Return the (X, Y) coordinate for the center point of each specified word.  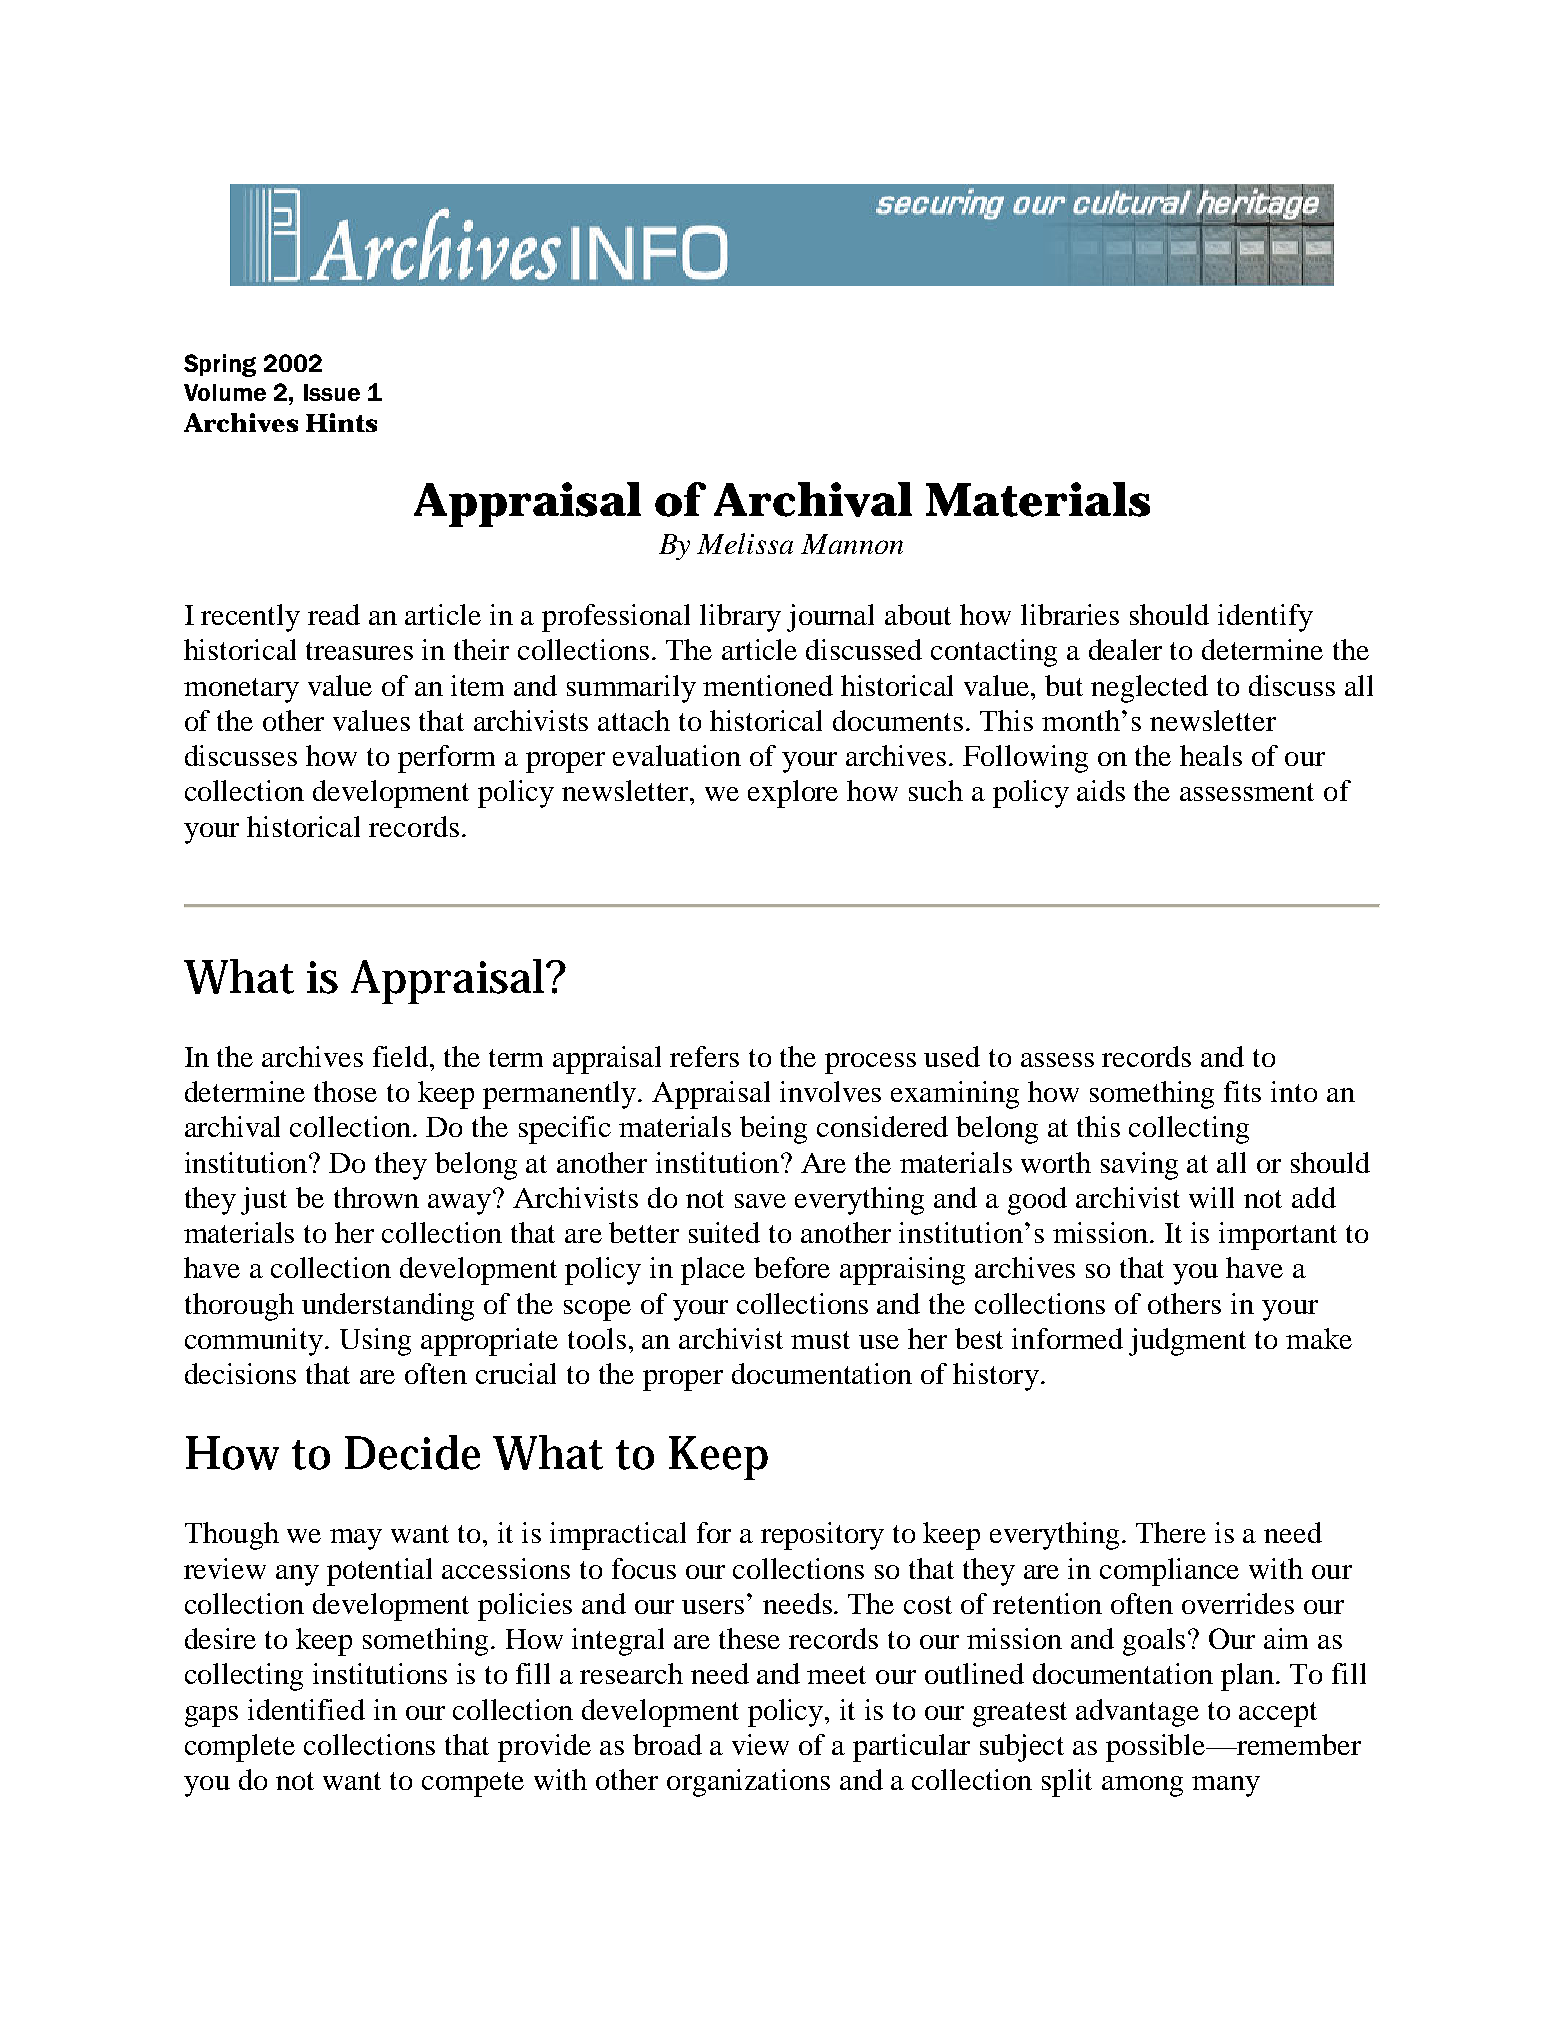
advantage (1137, 1713)
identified (306, 1709)
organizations (748, 1783)
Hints (341, 422)
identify (1265, 618)
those (345, 1091)
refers (704, 1056)
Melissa (745, 543)
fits (1242, 1091)
